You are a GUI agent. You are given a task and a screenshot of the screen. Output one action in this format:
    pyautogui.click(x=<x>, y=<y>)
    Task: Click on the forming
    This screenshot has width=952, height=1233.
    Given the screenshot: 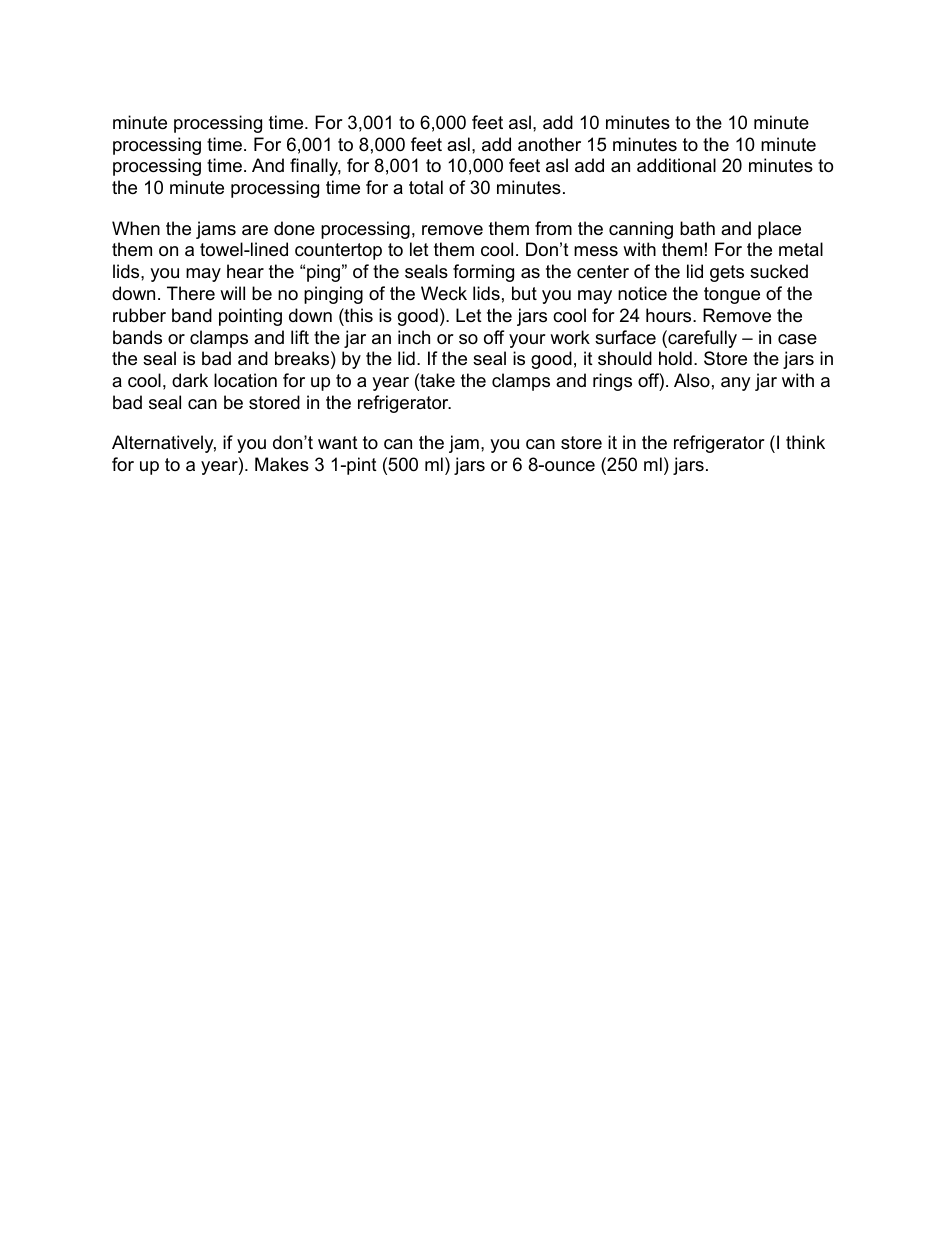 What is the action you would take?
    pyautogui.click(x=483, y=273)
